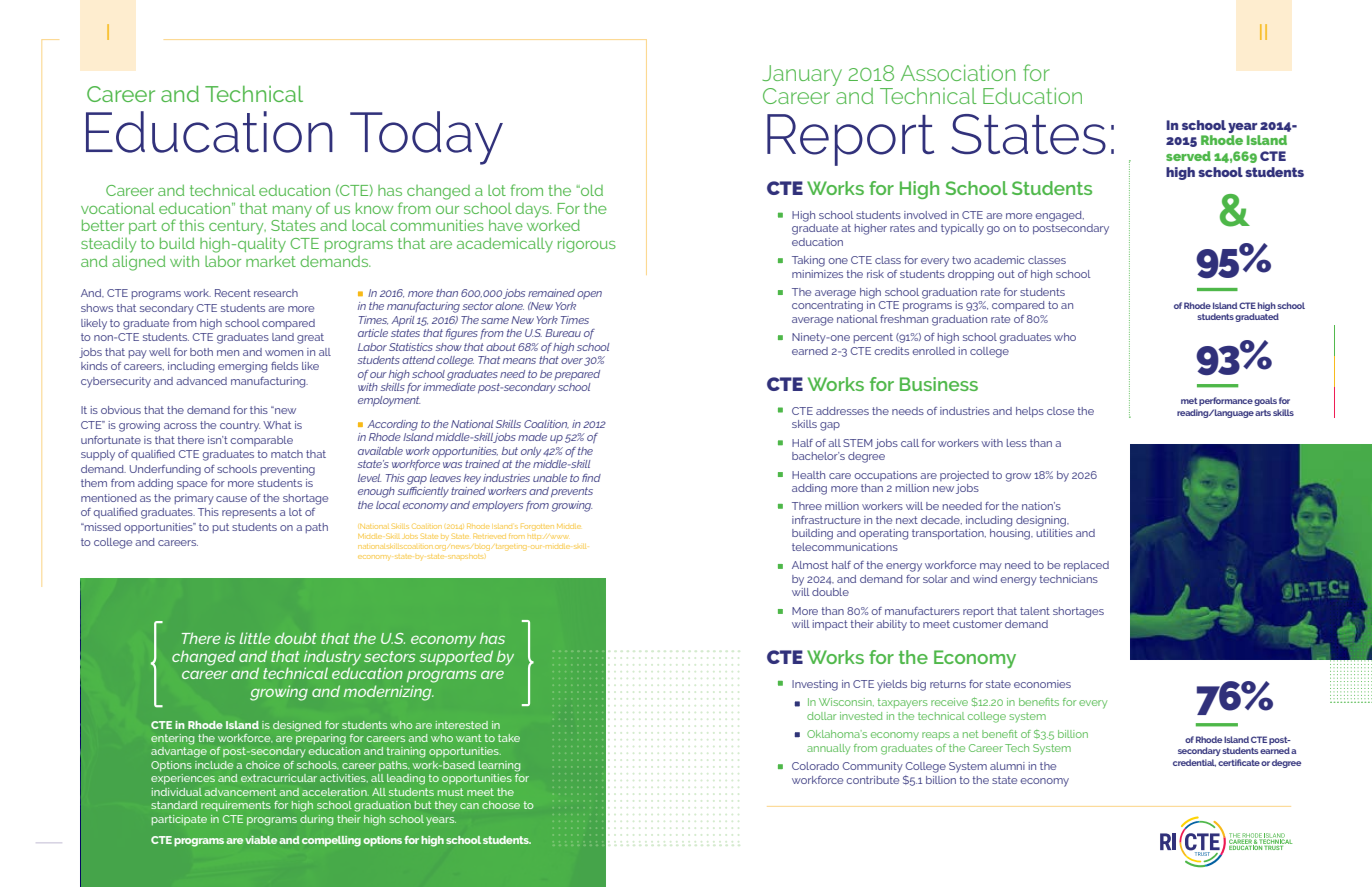  What do you see at coordinates (1017, 443) in the screenshot?
I see `less` at bounding box center [1017, 443].
